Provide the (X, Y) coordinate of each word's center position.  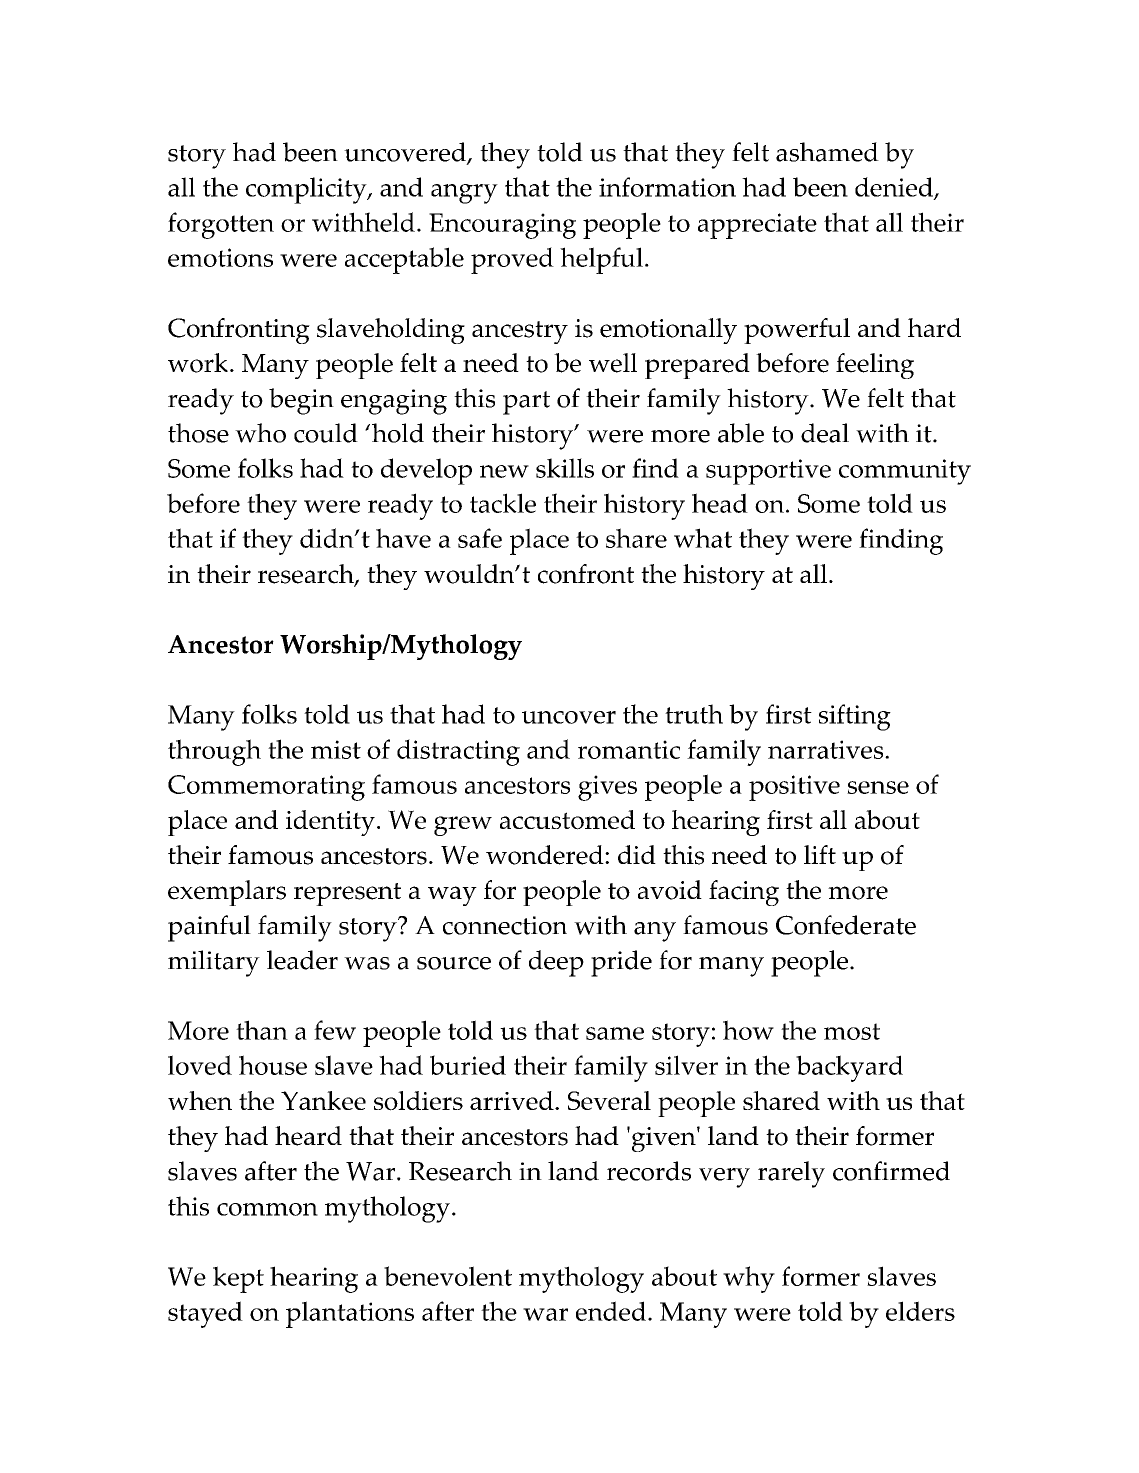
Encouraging (502, 226)
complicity (307, 190)
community (905, 472)
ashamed (827, 152)
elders (920, 1311)
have (403, 538)
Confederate (846, 925)
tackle (503, 503)
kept (238, 1279)
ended (612, 1311)
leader (302, 960)
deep (556, 963)
